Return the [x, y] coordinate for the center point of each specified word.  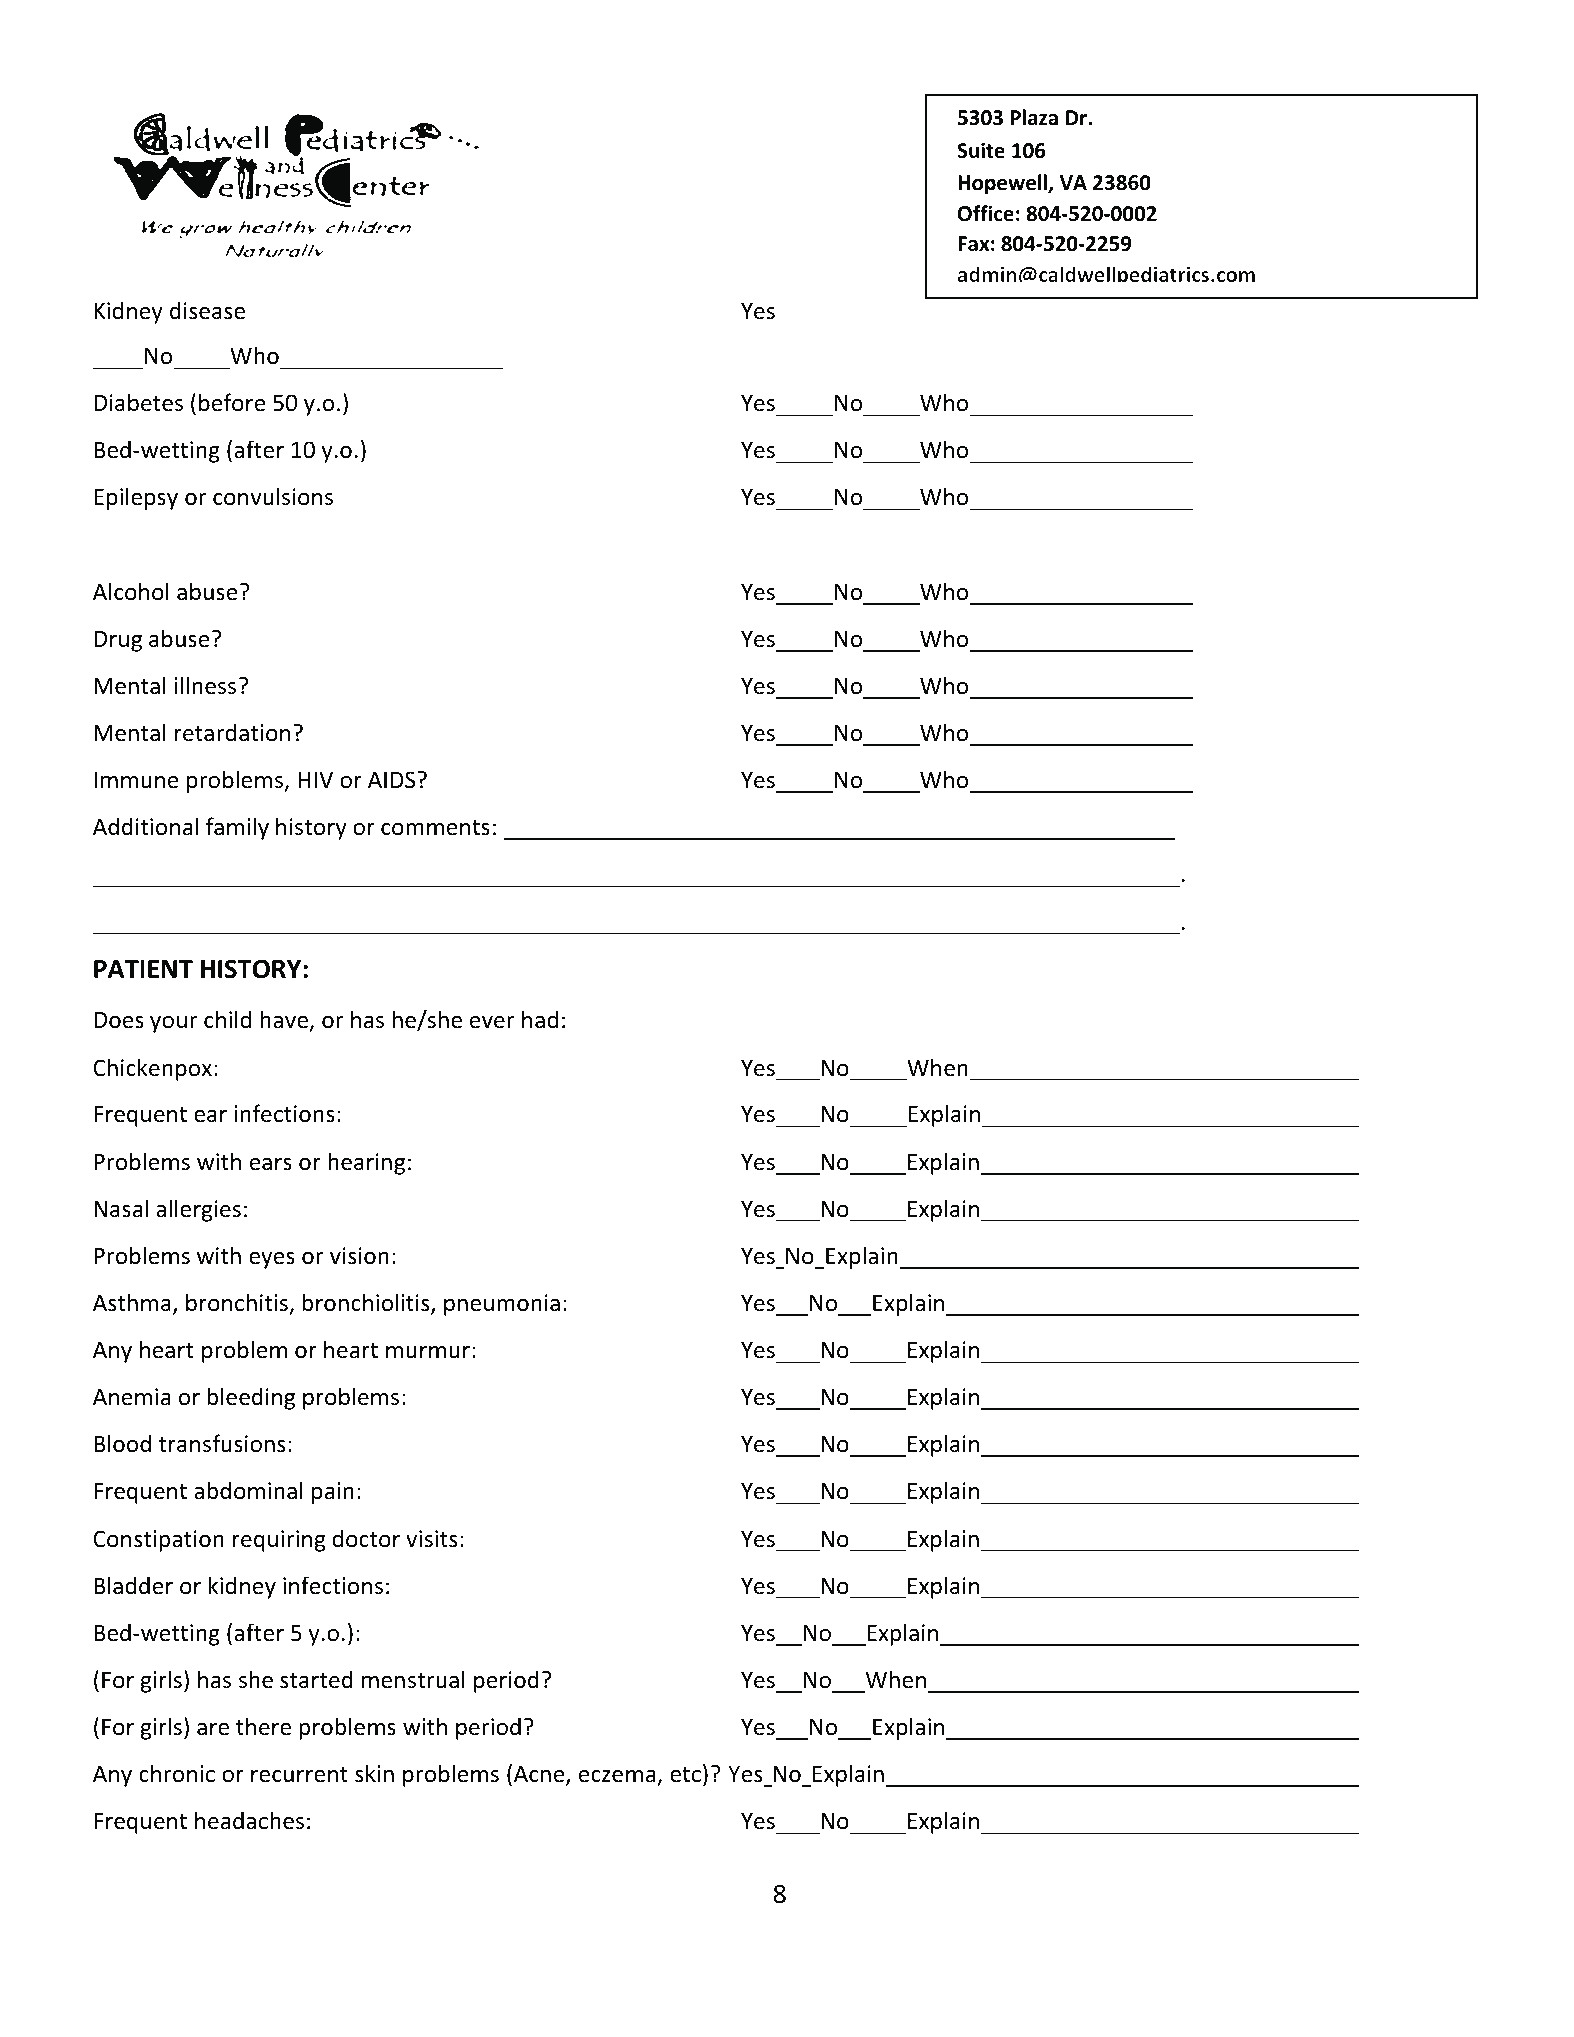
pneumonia [502, 1305]
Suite [981, 150]
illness [205, 685]
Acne [540, 1775]
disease [207, 310]
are [213, 1729]
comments [435, 828]
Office [986, 213]
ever [492, 1022]
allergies [198, 1210]
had [540, 1019]
